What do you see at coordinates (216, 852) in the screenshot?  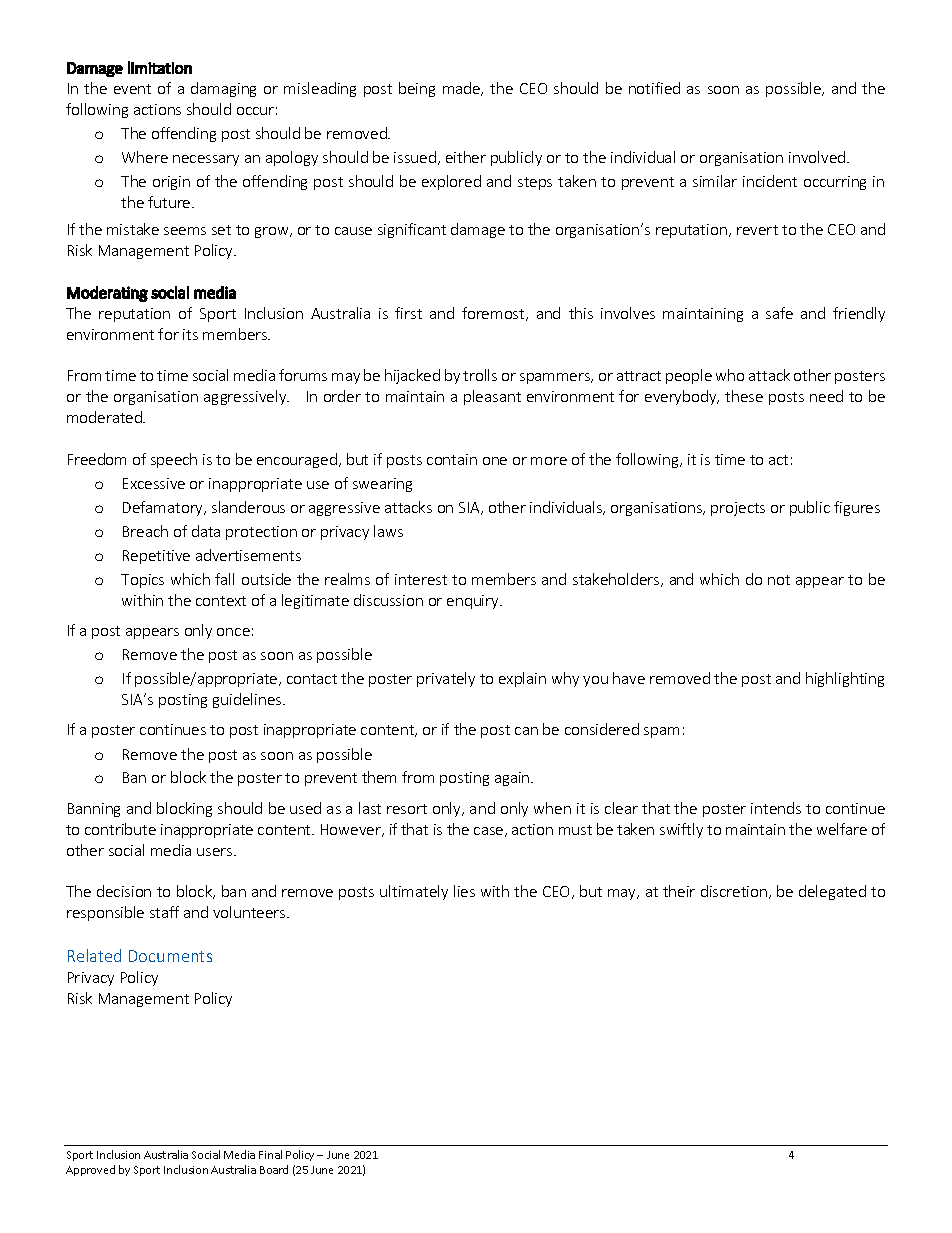 I see `users` at bounding box center [216, 852].
